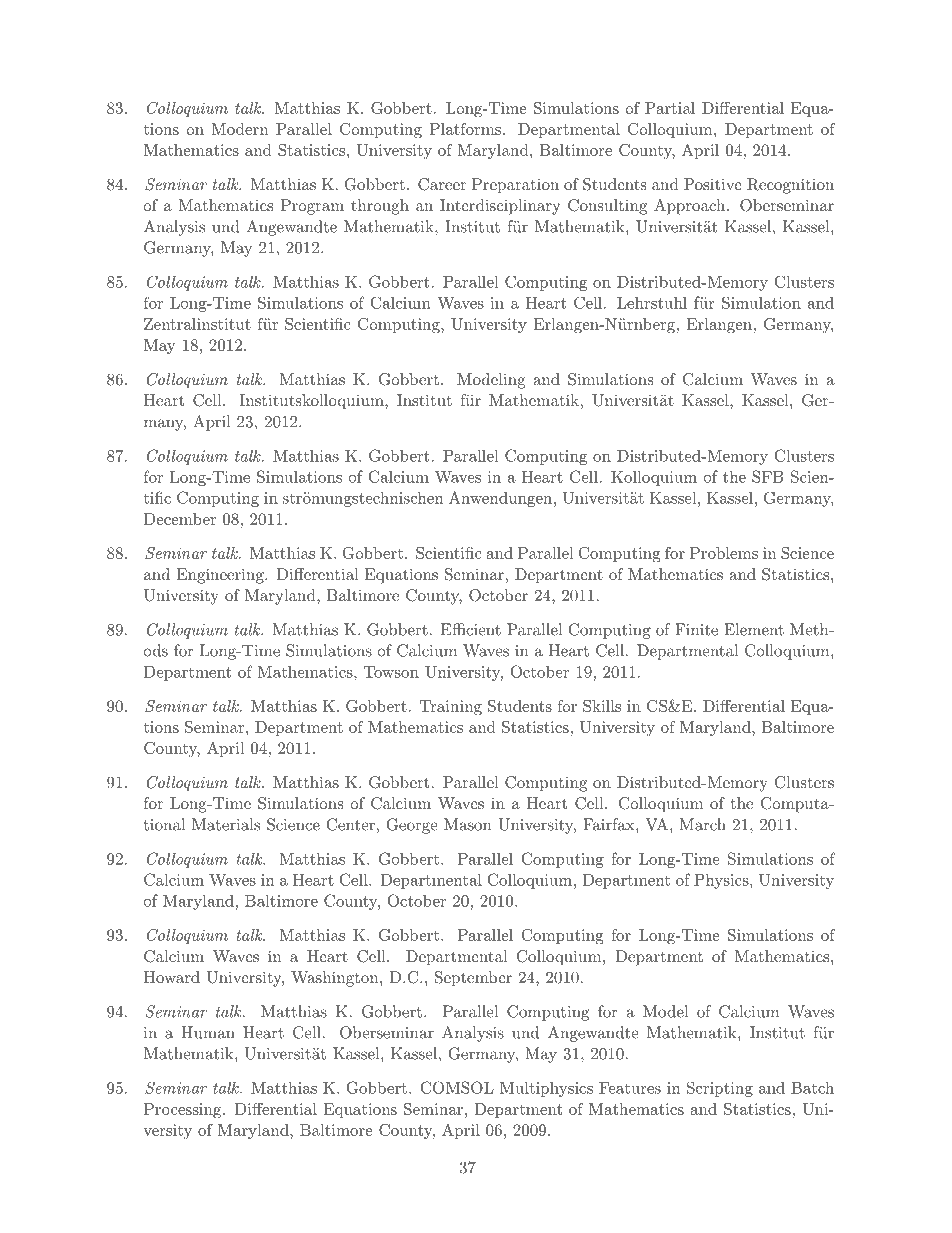  What do you see at coordinates (703, 824) in the screenshot?
I see `March` at bounding box center [703, 824].
